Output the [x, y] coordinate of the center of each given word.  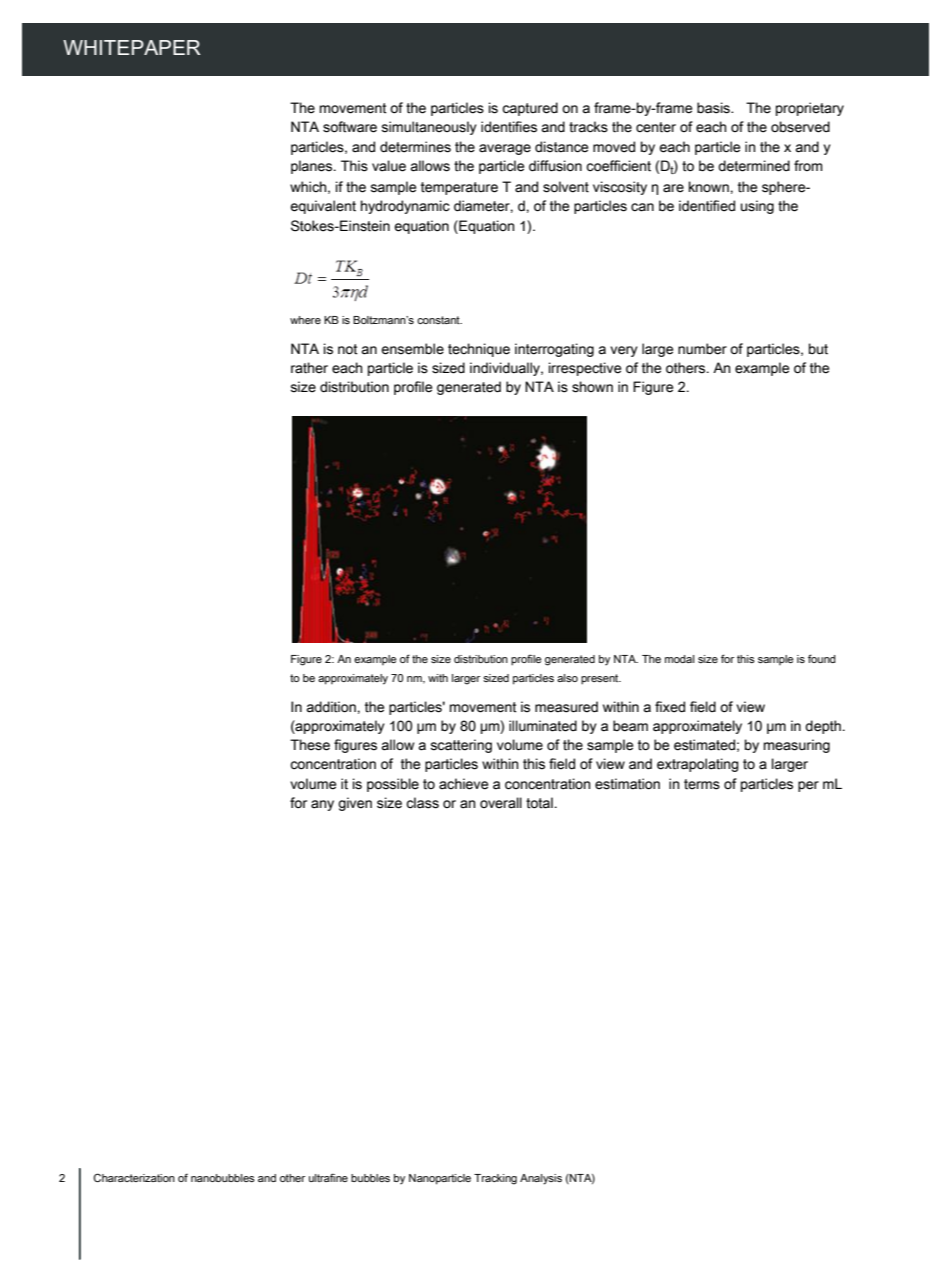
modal [680, 659]
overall [501, 803]
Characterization [134, 1177]
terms [702, 784]
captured [530, 109]
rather [309, 368]
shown [592, 387]
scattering [461, 746]
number [702, 349]
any [322, 805]
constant [439, 320]
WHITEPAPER [132, 47]
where [305, 320]
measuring [797, 746]
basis [714, 108]
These [310, 745]
